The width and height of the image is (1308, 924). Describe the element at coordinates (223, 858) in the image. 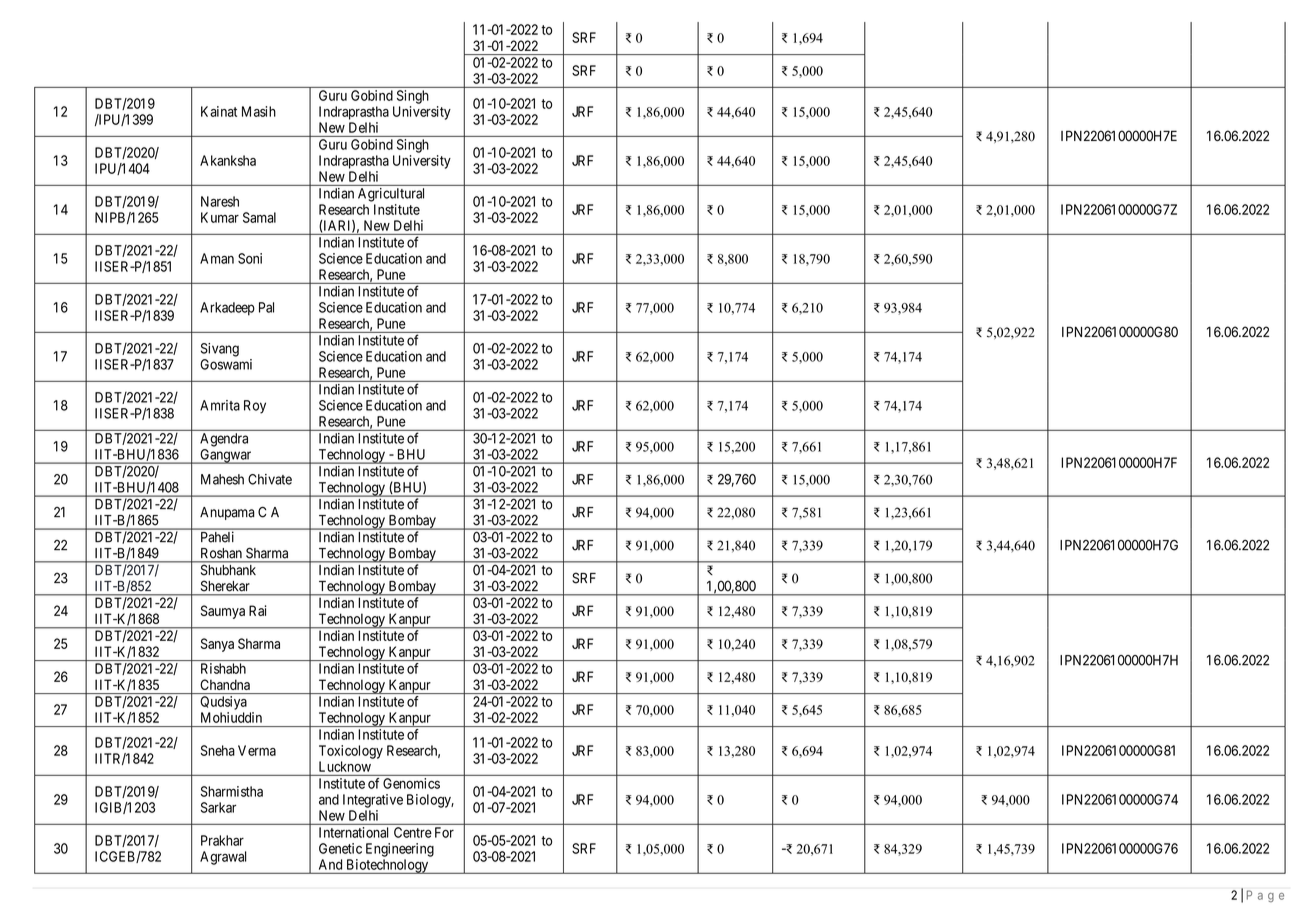

I see `Agrawal` at that location.
